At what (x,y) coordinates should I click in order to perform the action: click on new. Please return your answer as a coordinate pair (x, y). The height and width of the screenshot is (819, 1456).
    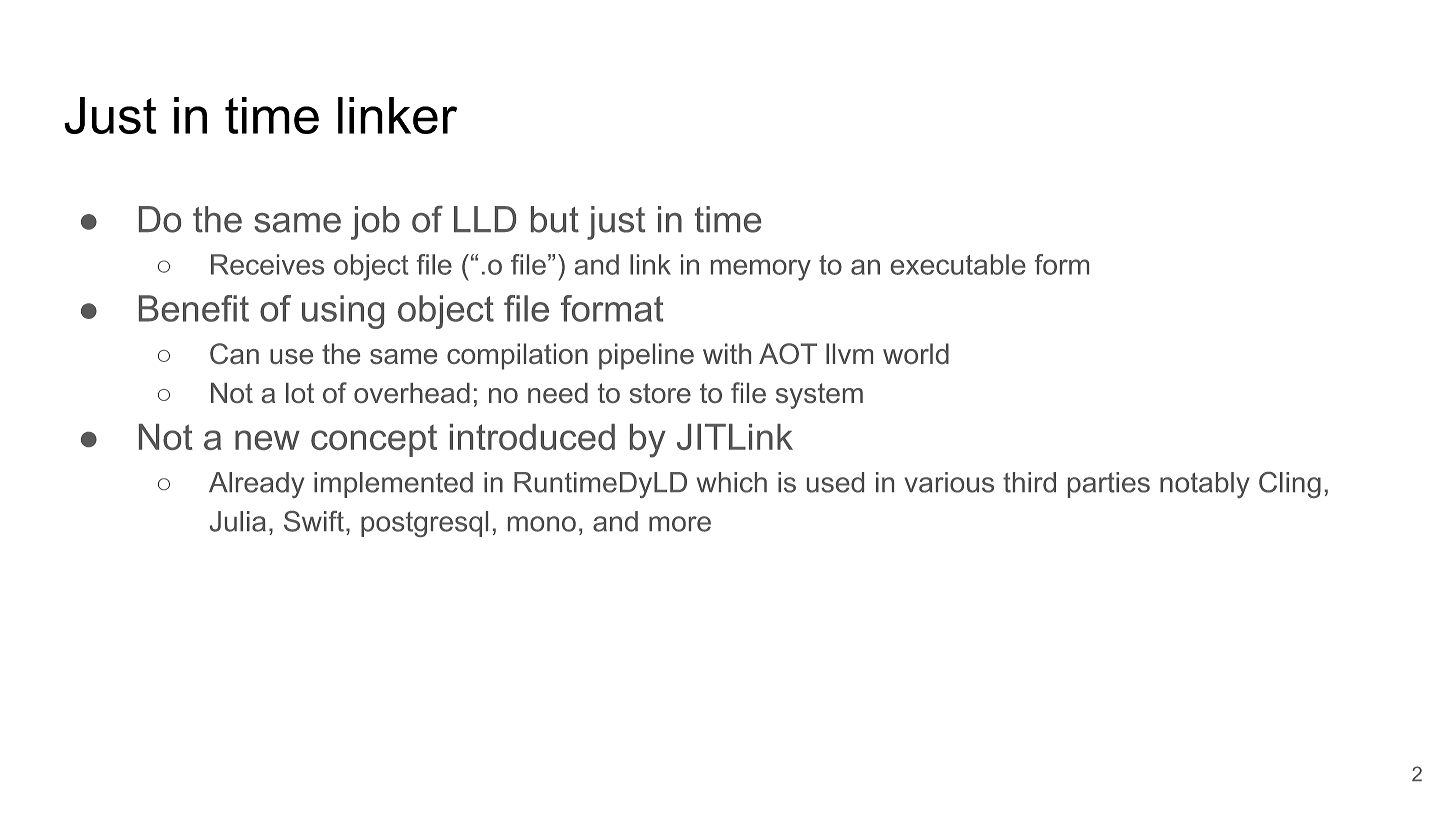
    Looking at the image, I should click on (267, 440).
